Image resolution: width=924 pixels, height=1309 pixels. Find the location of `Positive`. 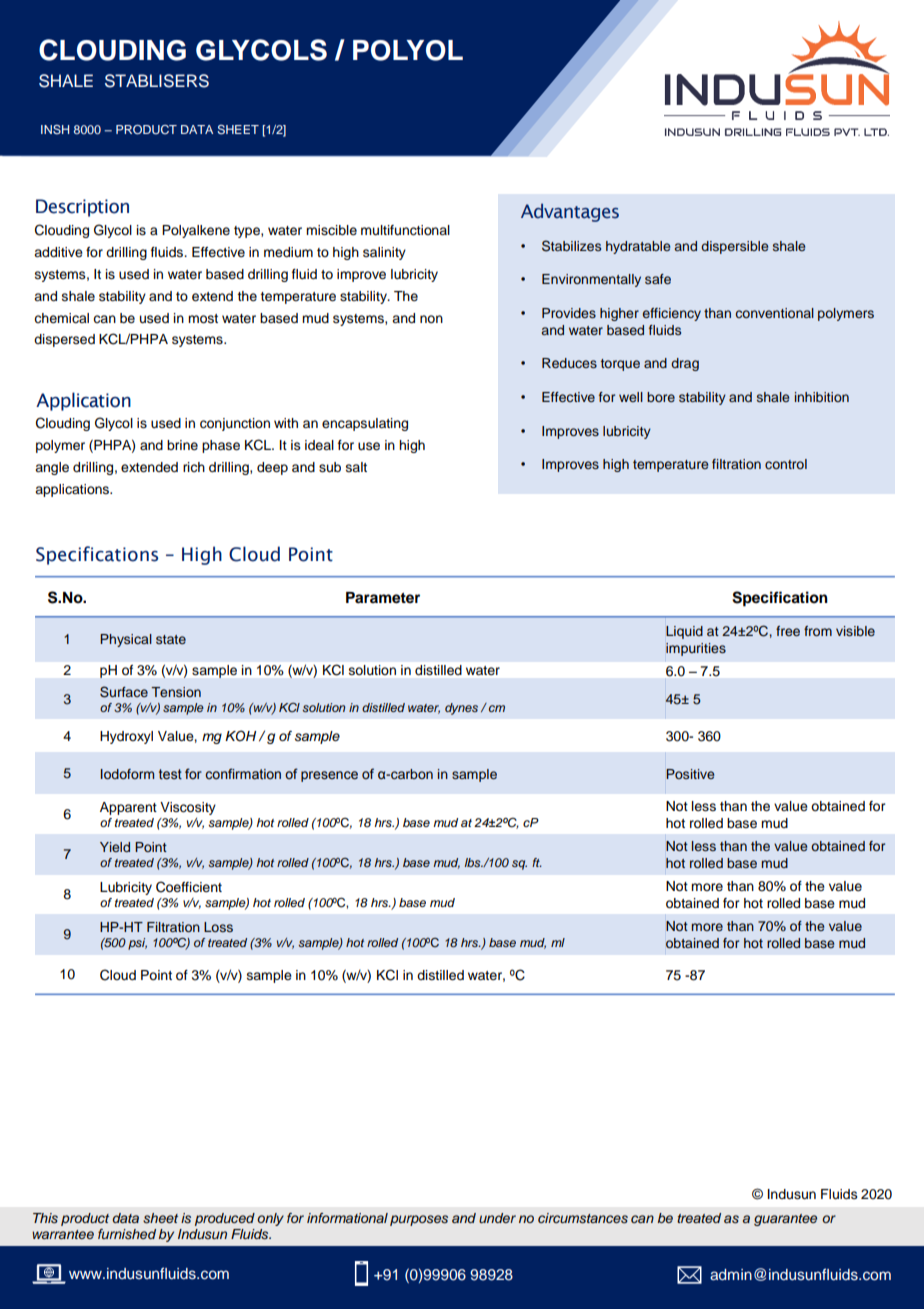

Positive is located at coordinates (690, 774).
